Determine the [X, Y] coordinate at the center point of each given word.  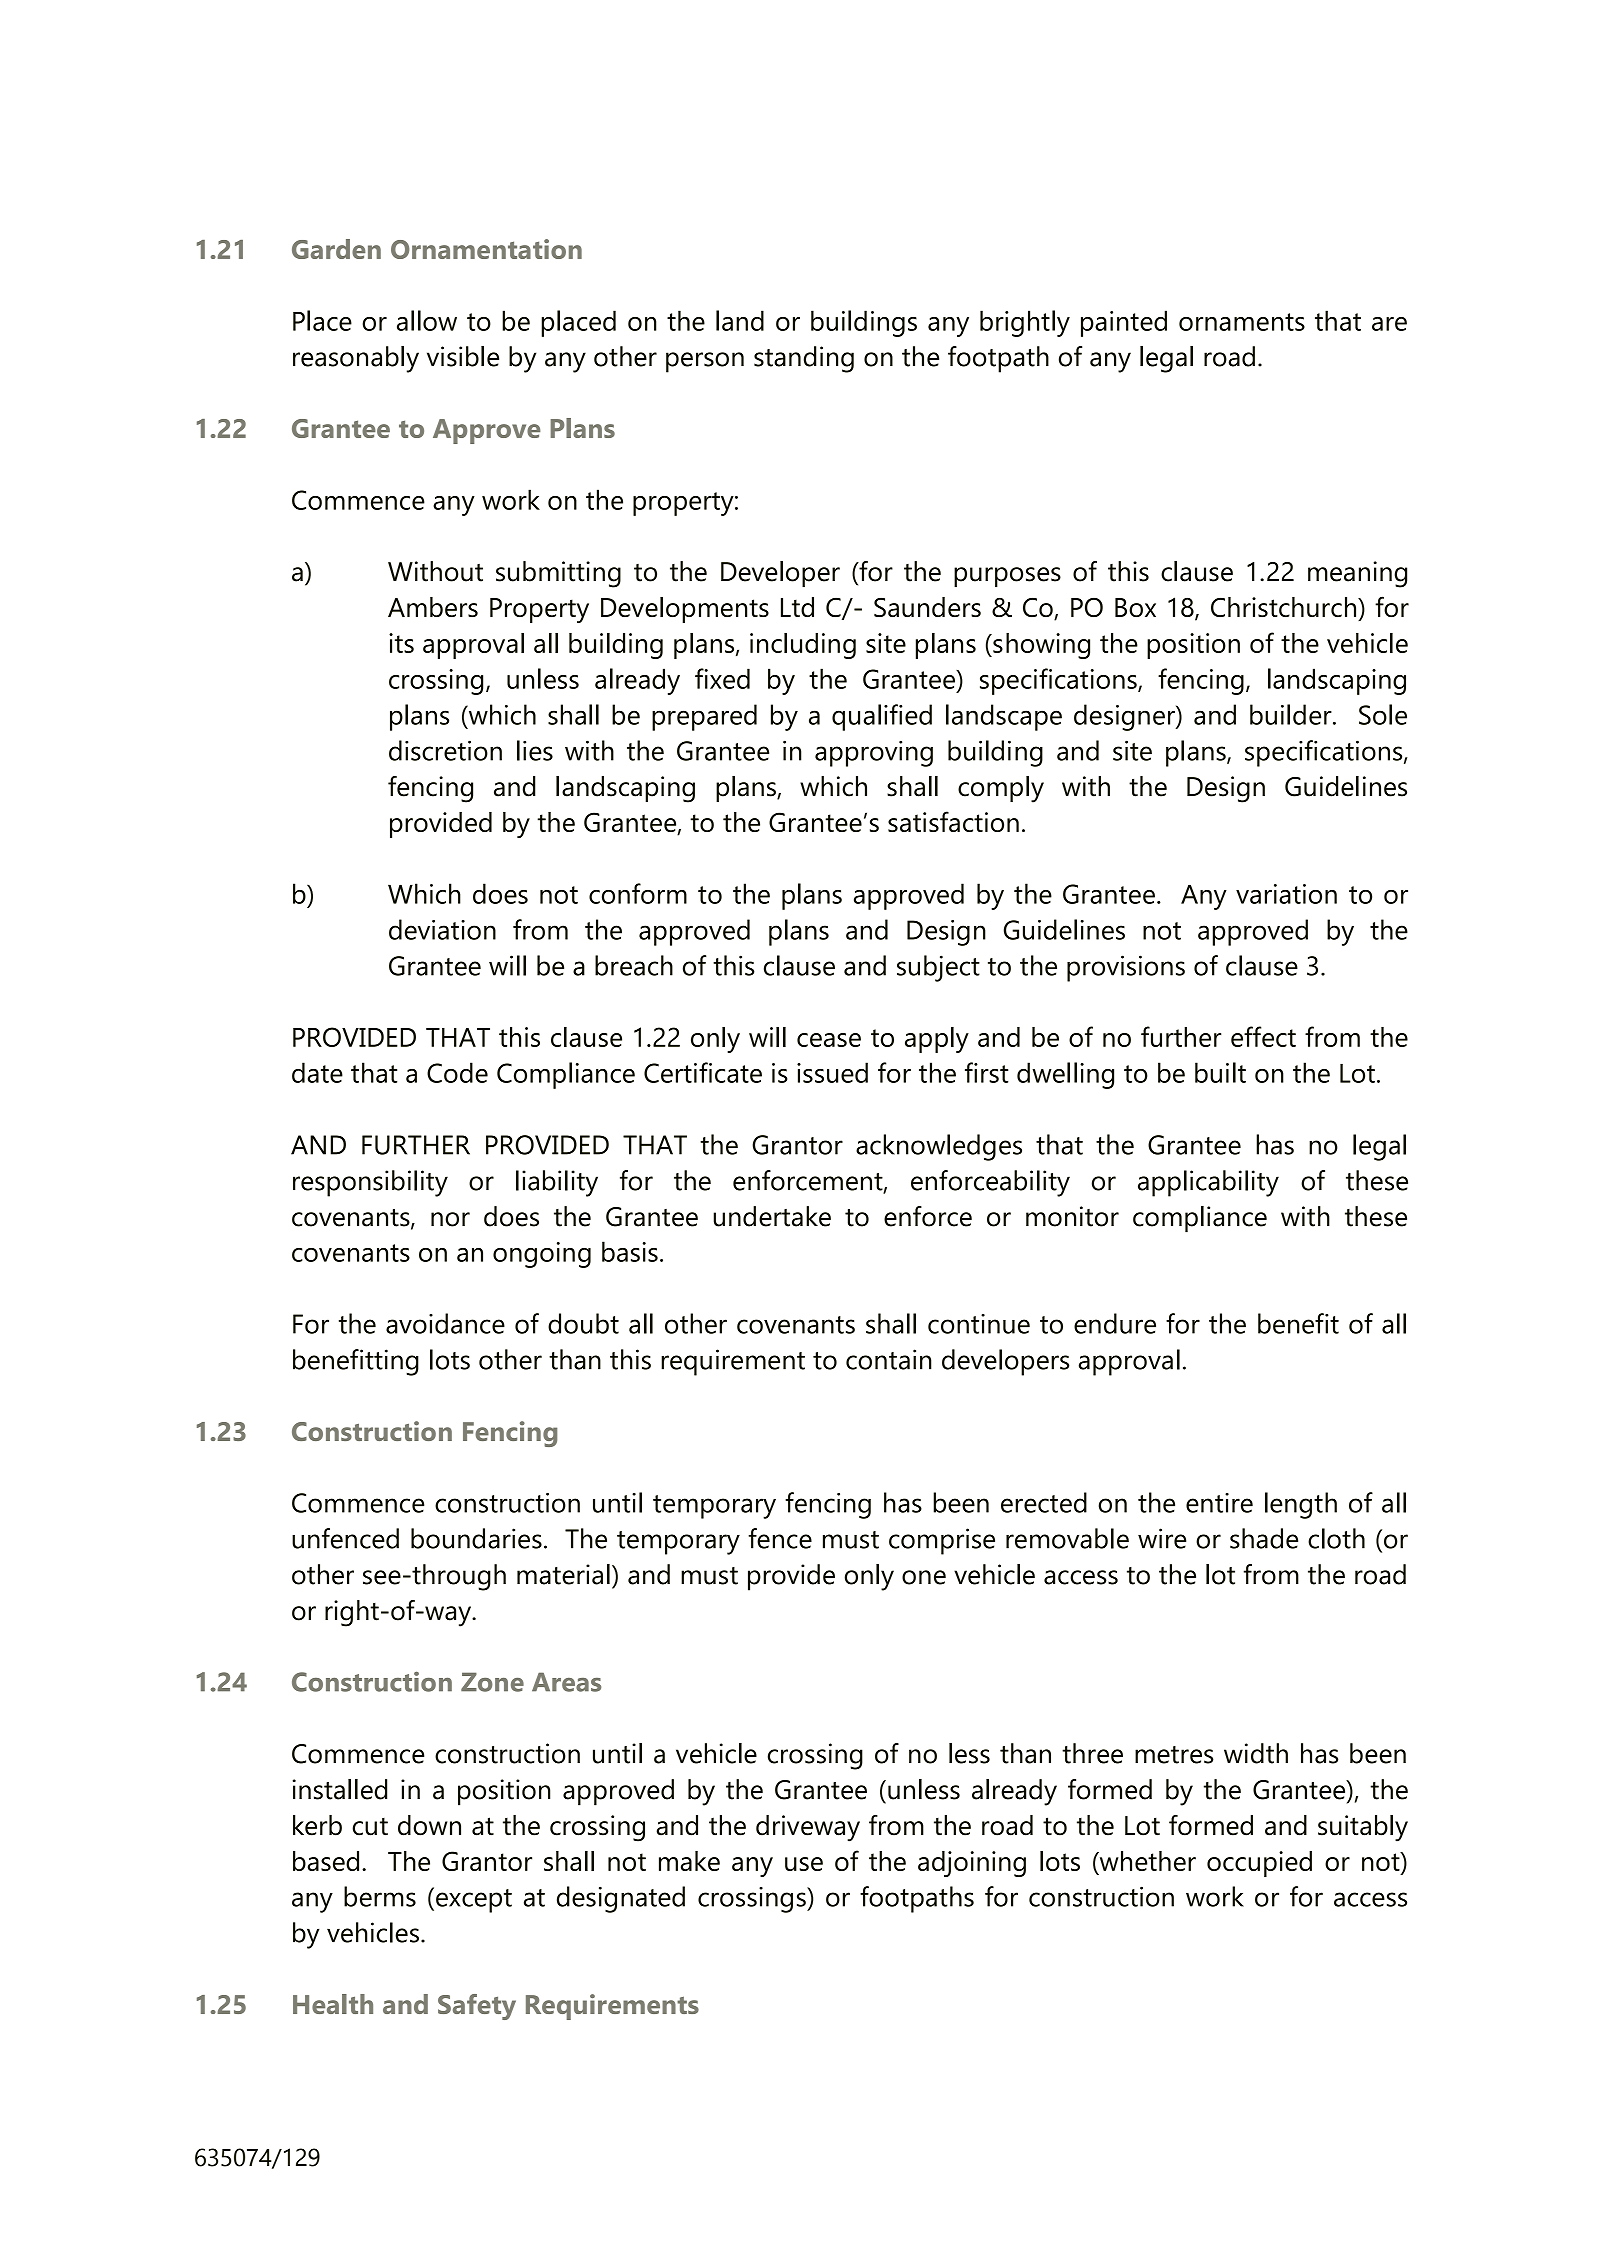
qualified [882, 717]
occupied [1259, 1864]
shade [1264, 1538]
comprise [942, 1541]
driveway [808, 1828]
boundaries [476, 1538]
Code [457, 1072]
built [1220, 1072]
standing [804, 359]
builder [1292, 714]
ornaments [1242, 322]
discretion [445, 750]
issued [832, 1072]
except [474, 1901]
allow [427, 320]
